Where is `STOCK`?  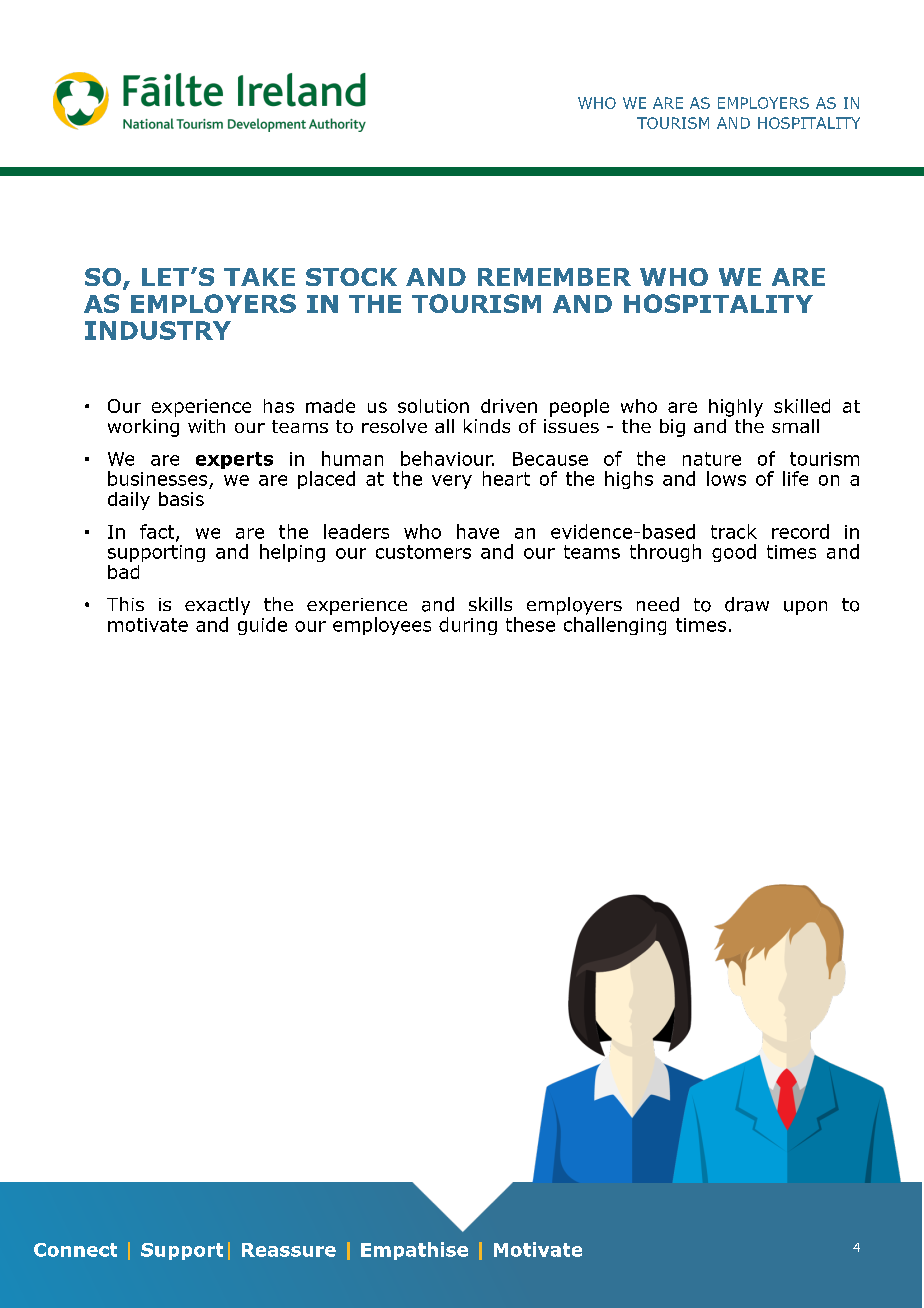
STOCK is located at coordinates (351, 277).
